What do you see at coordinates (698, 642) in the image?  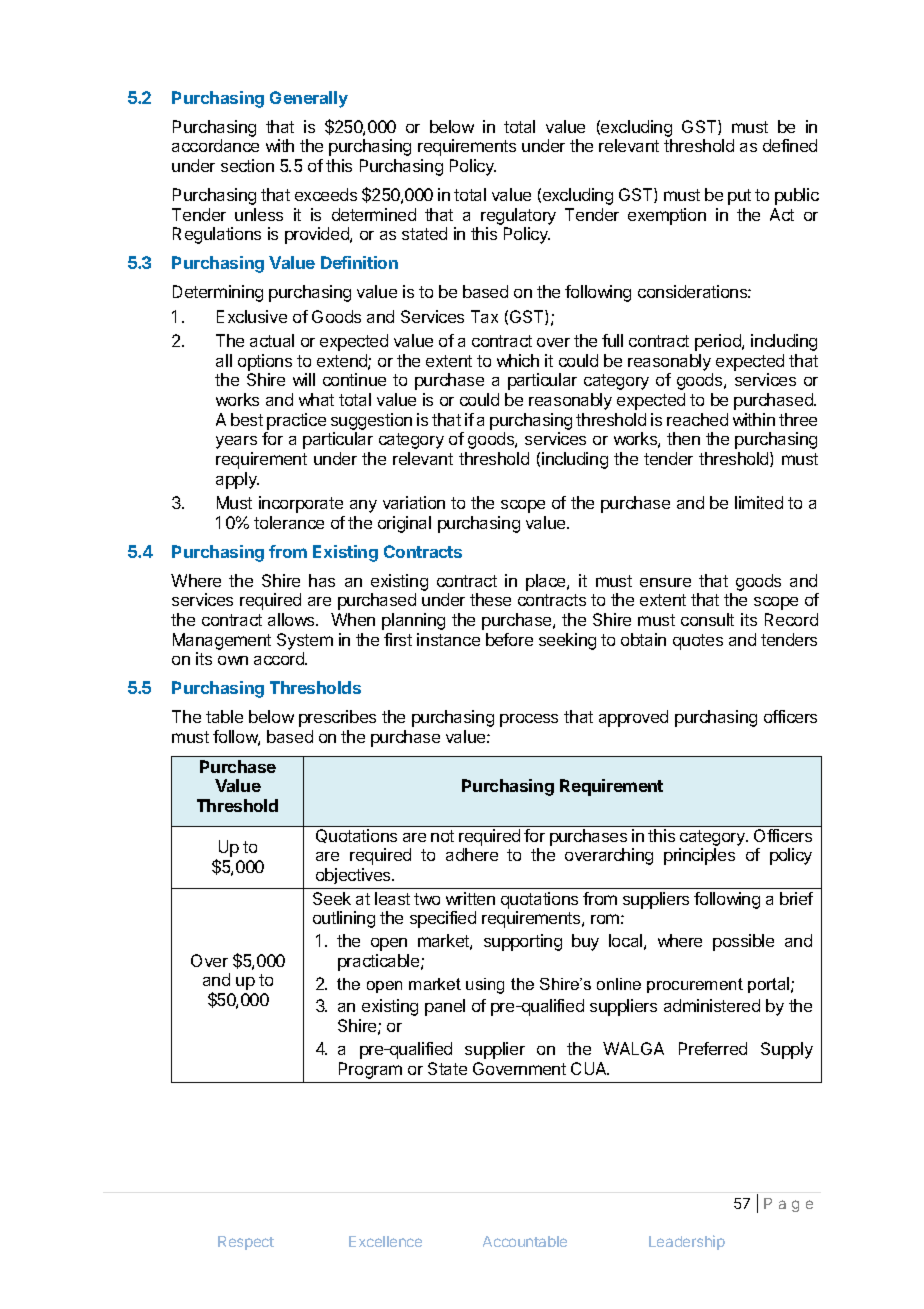 I see `quotes` at bounding box center [698, 642].
